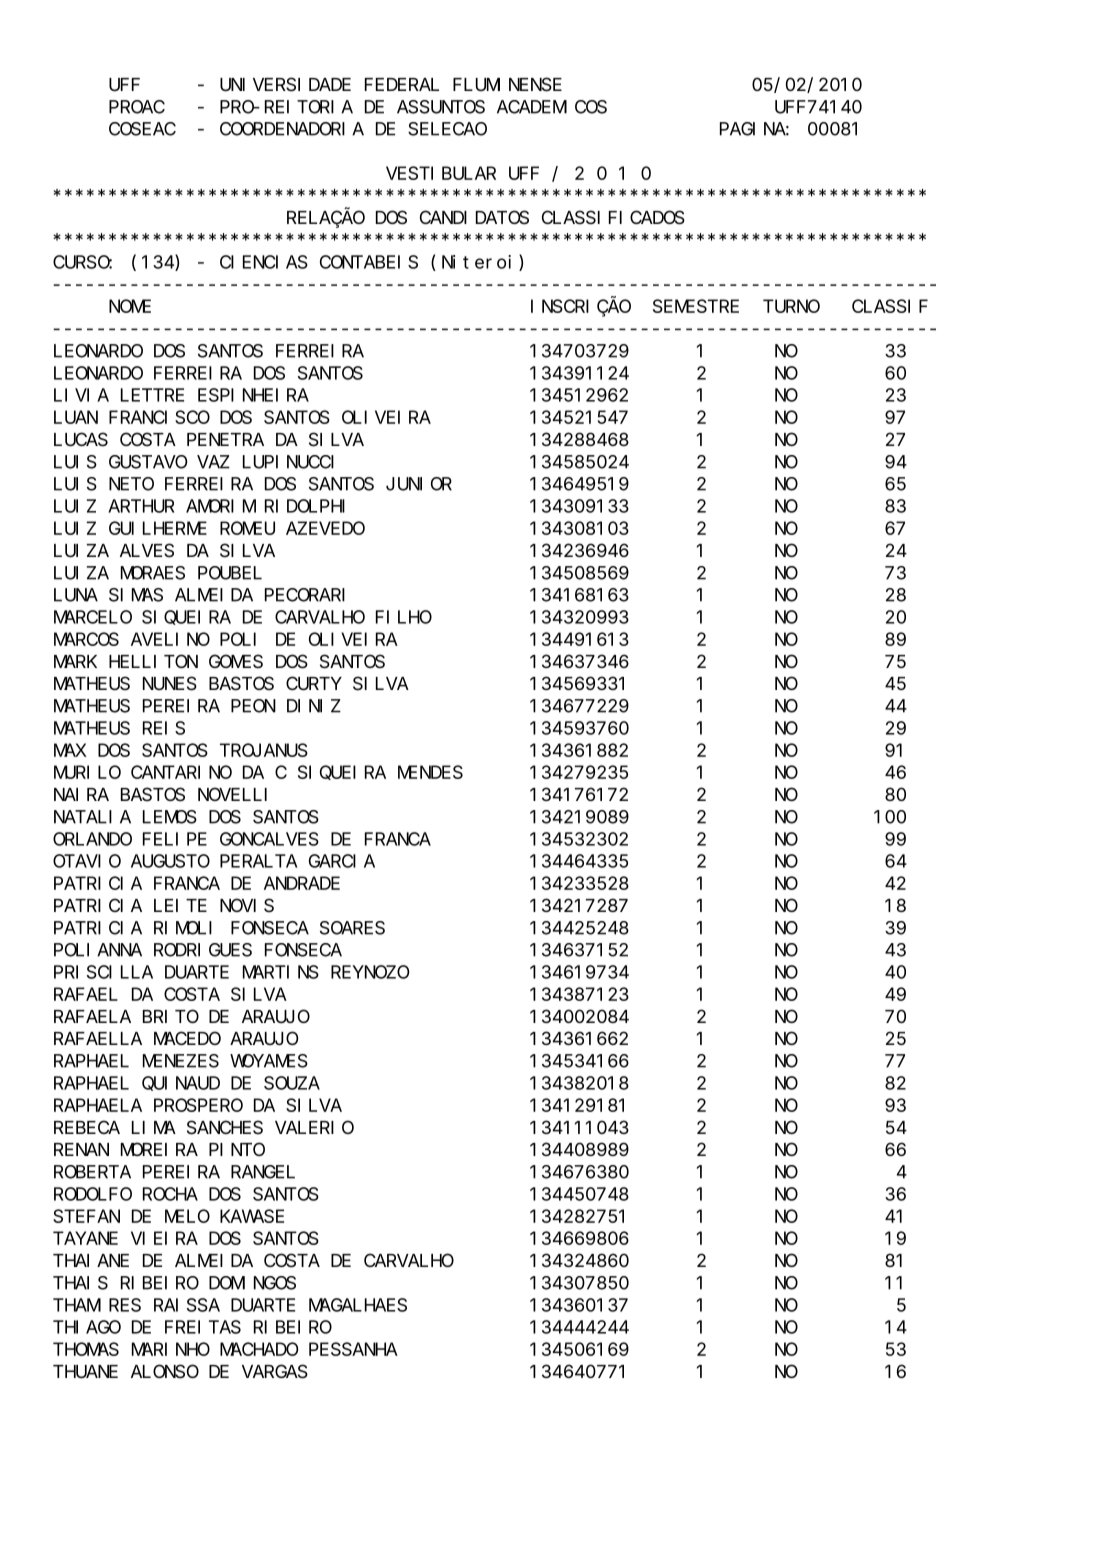 This screenshot has height=1557, width=1102. What do you see at coordinates (275, 1372) in the screenshot?
I see `VARGAS` at bounding box center [275, 1372].
